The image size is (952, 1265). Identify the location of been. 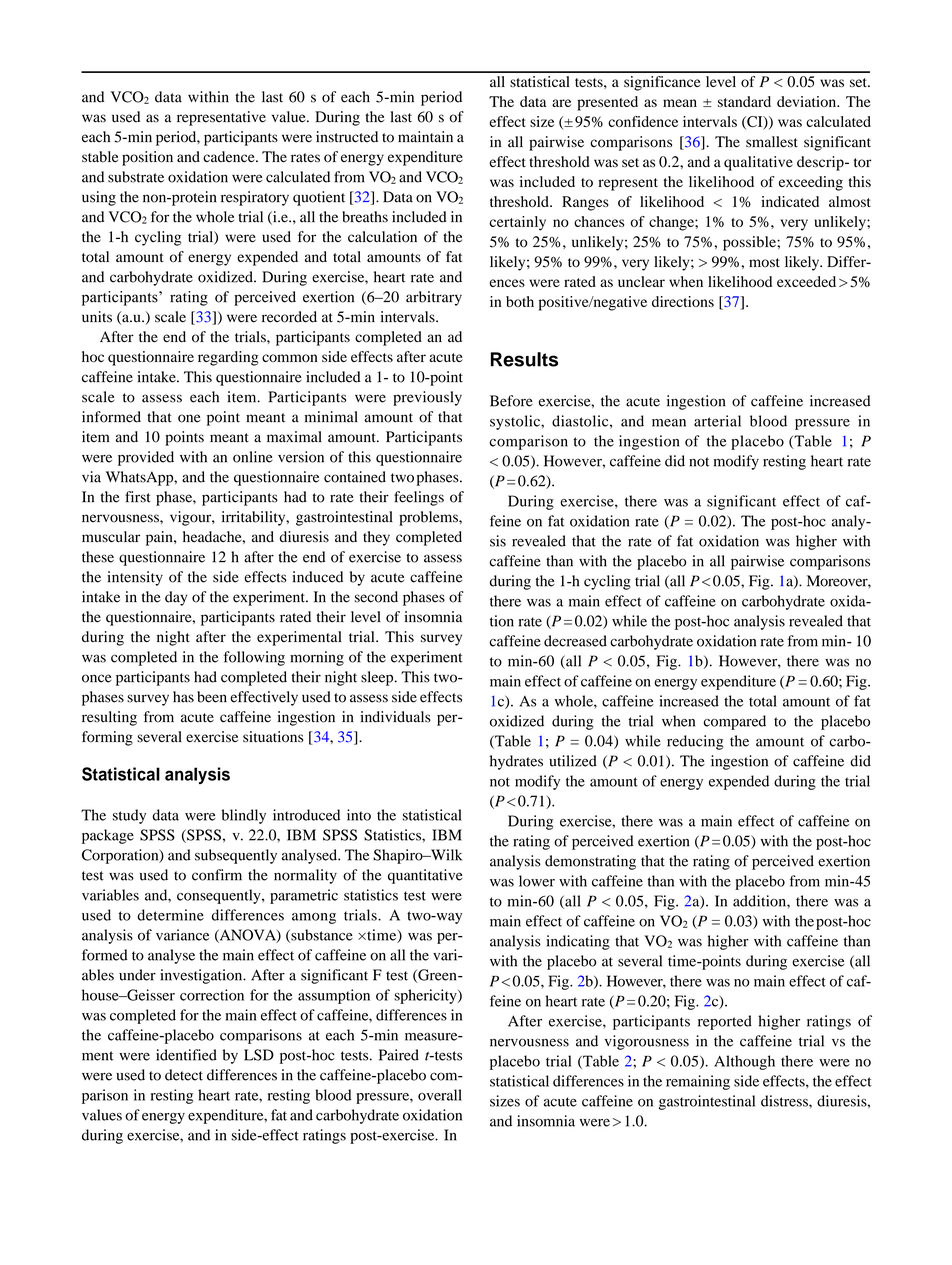
(212, 697).
